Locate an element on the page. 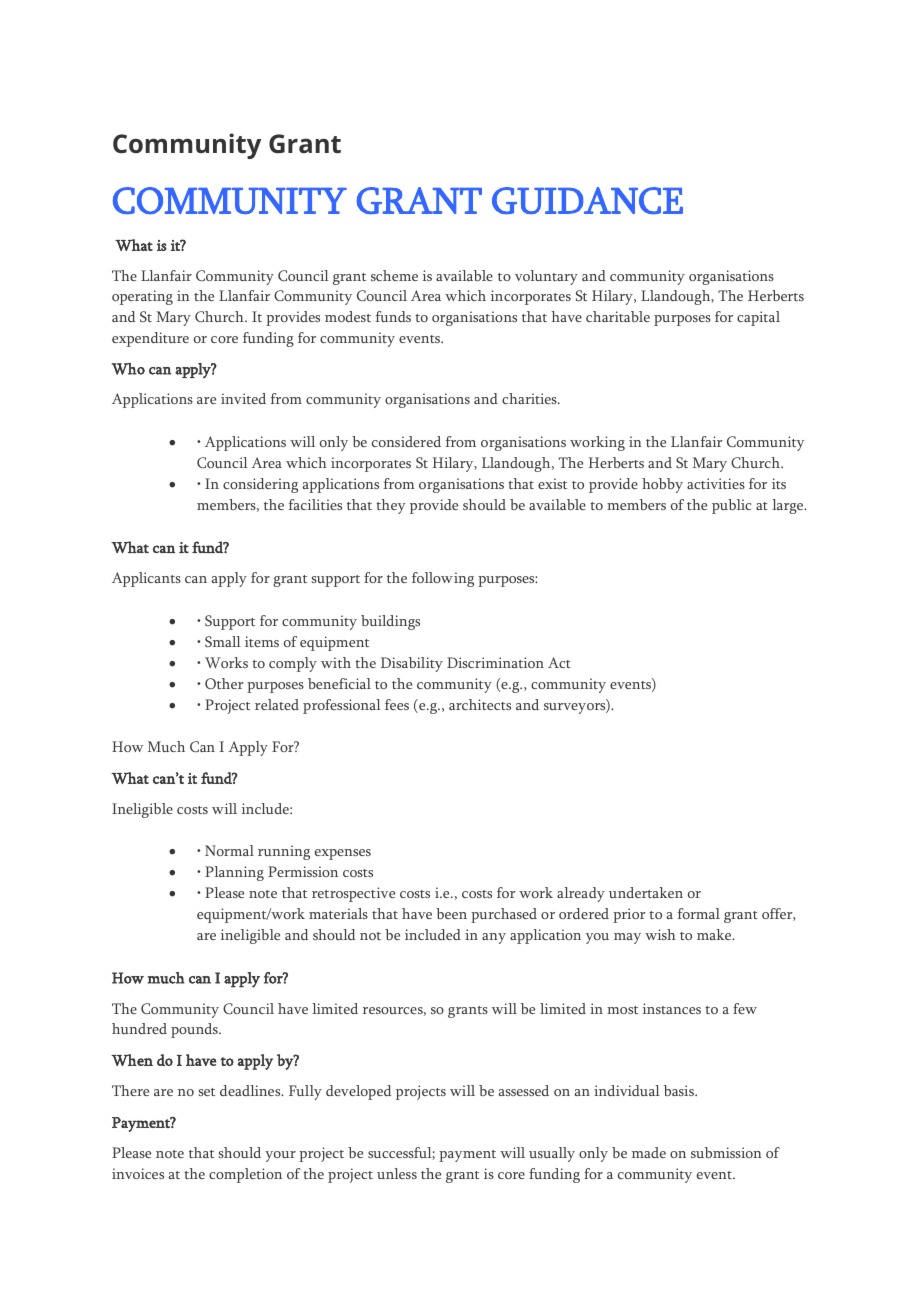 The image size is (924, 1308). been is located at coordinates (451, 913).
